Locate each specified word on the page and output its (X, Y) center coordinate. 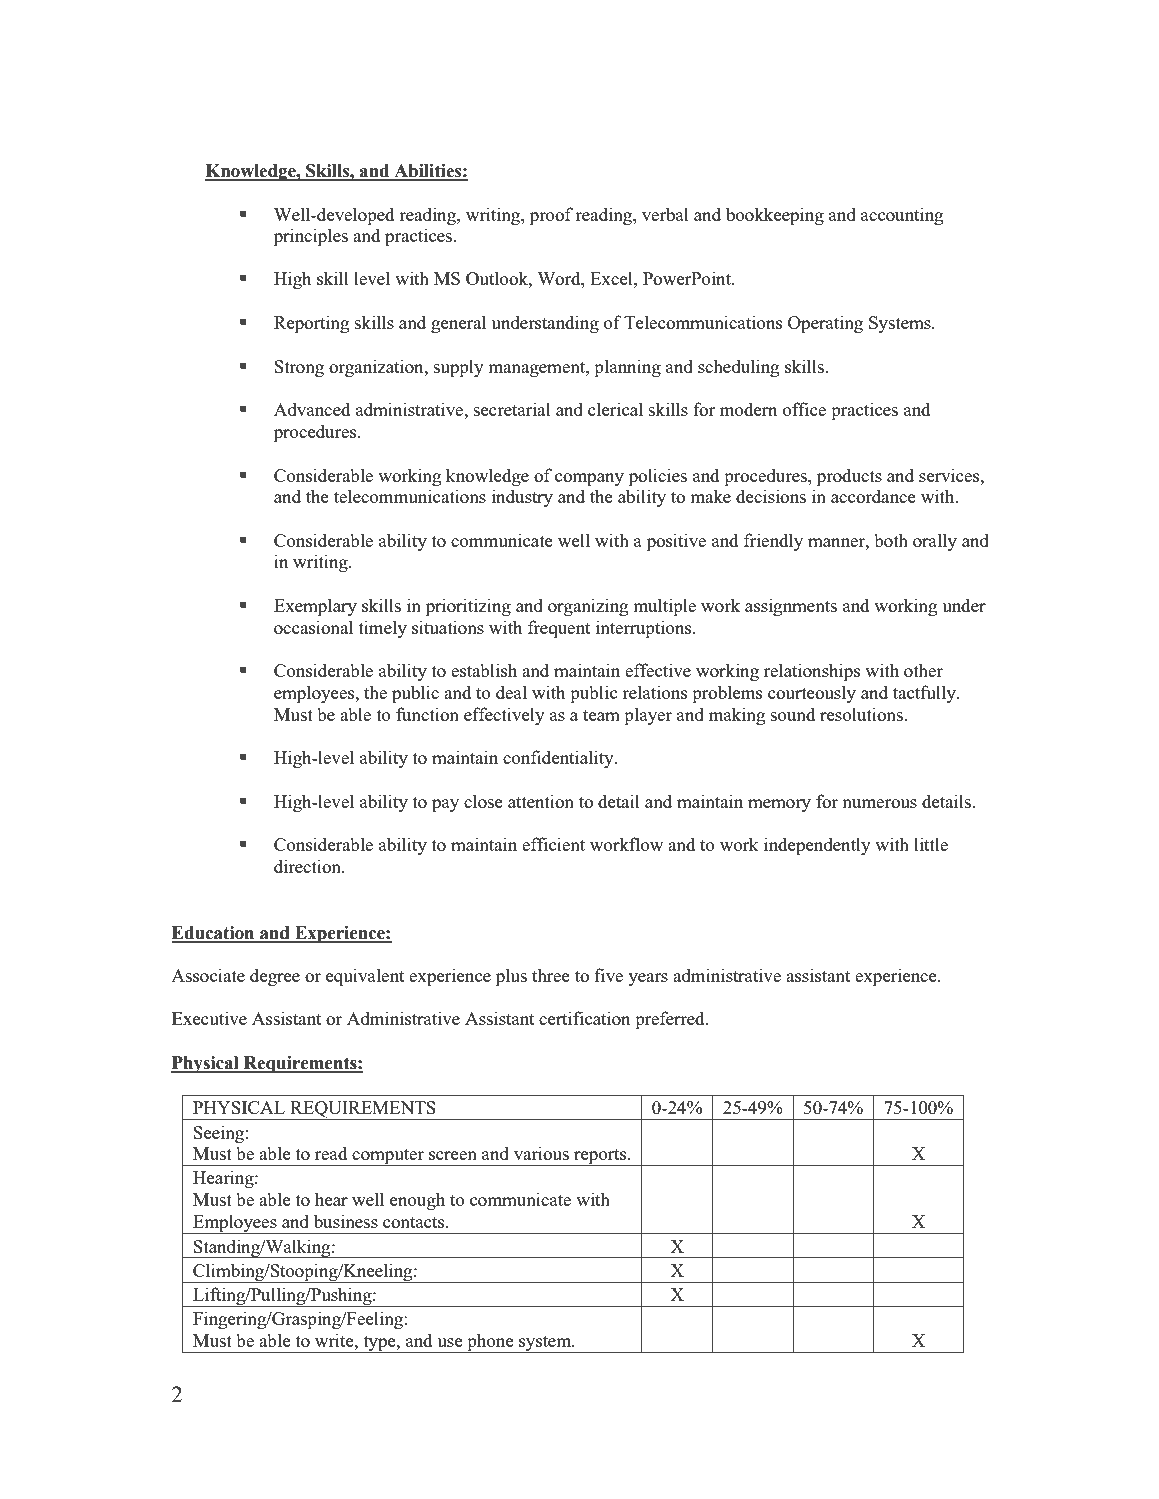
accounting (902, 216)
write (335, 1340)
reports (600, 1157)
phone (490, 1343)
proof (551, 216)
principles (311, 237)
